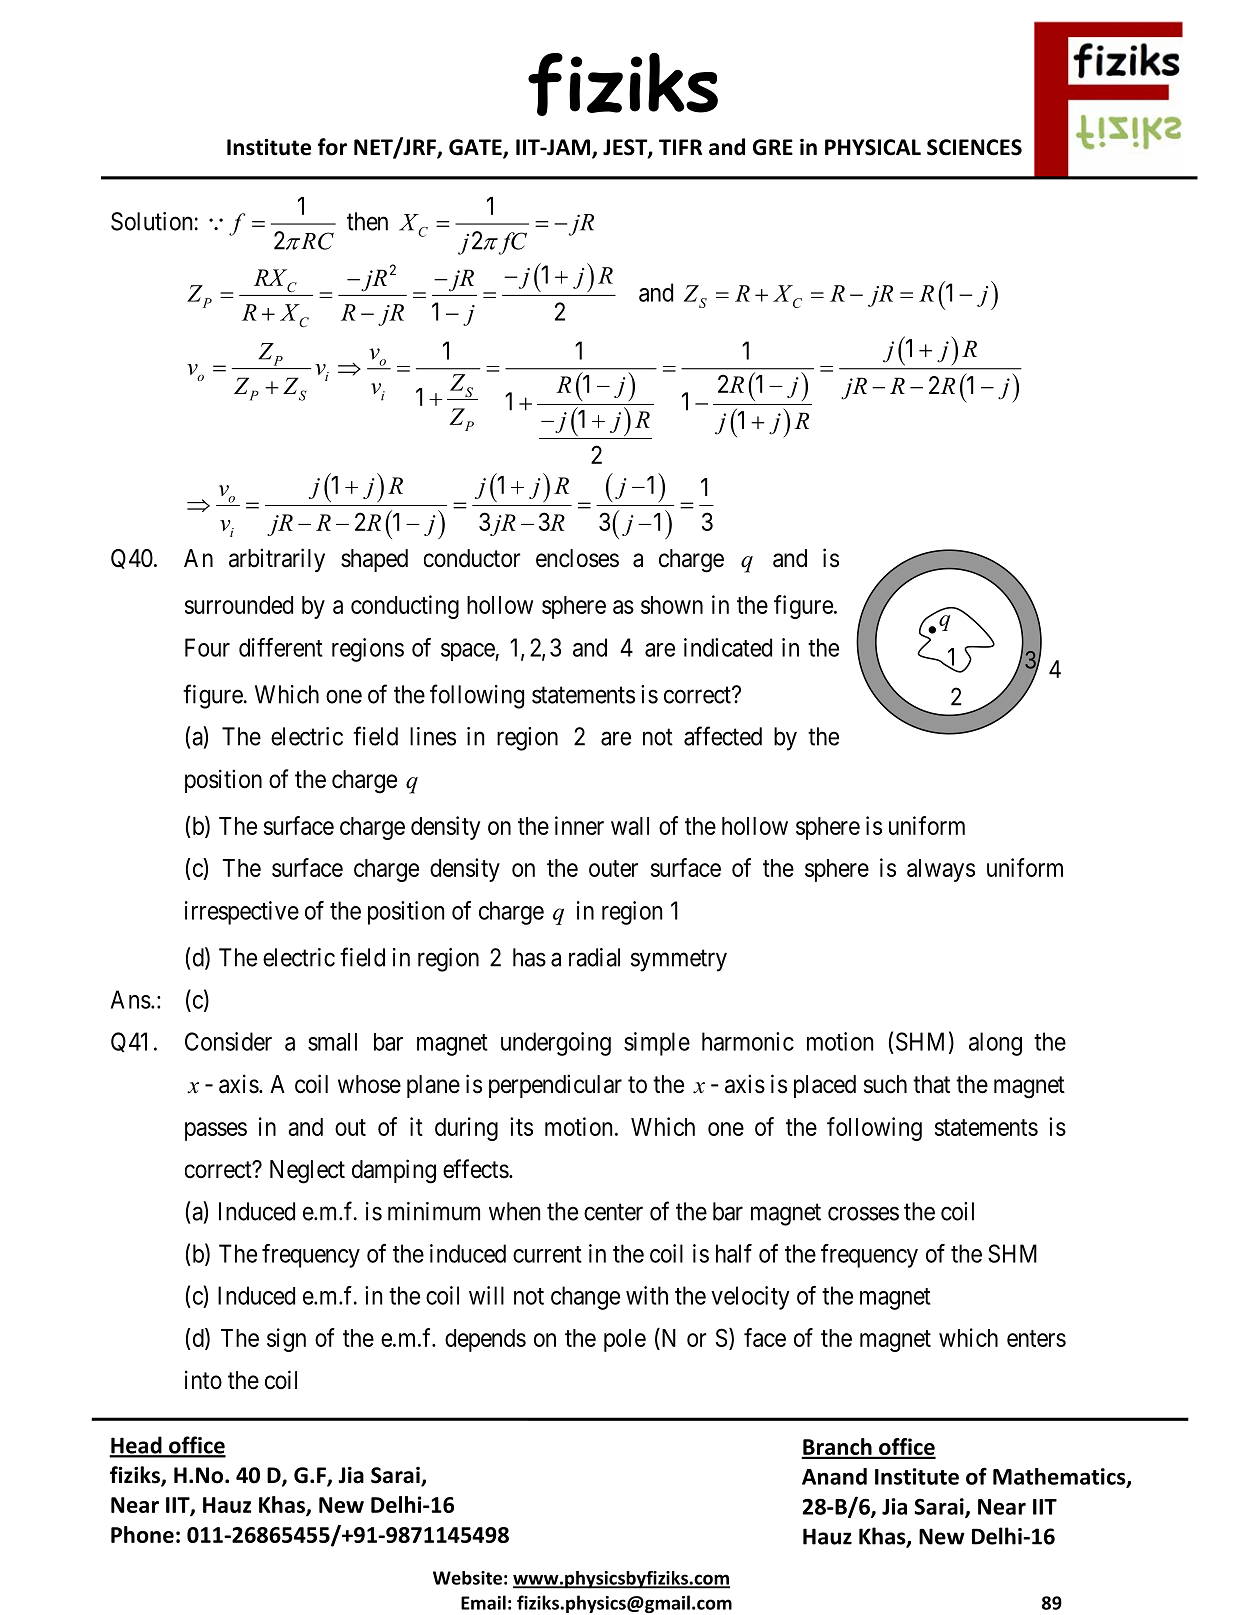 This image has width=1248, height=1615. I want to click on PHYSICAL, so click(873, 147).
